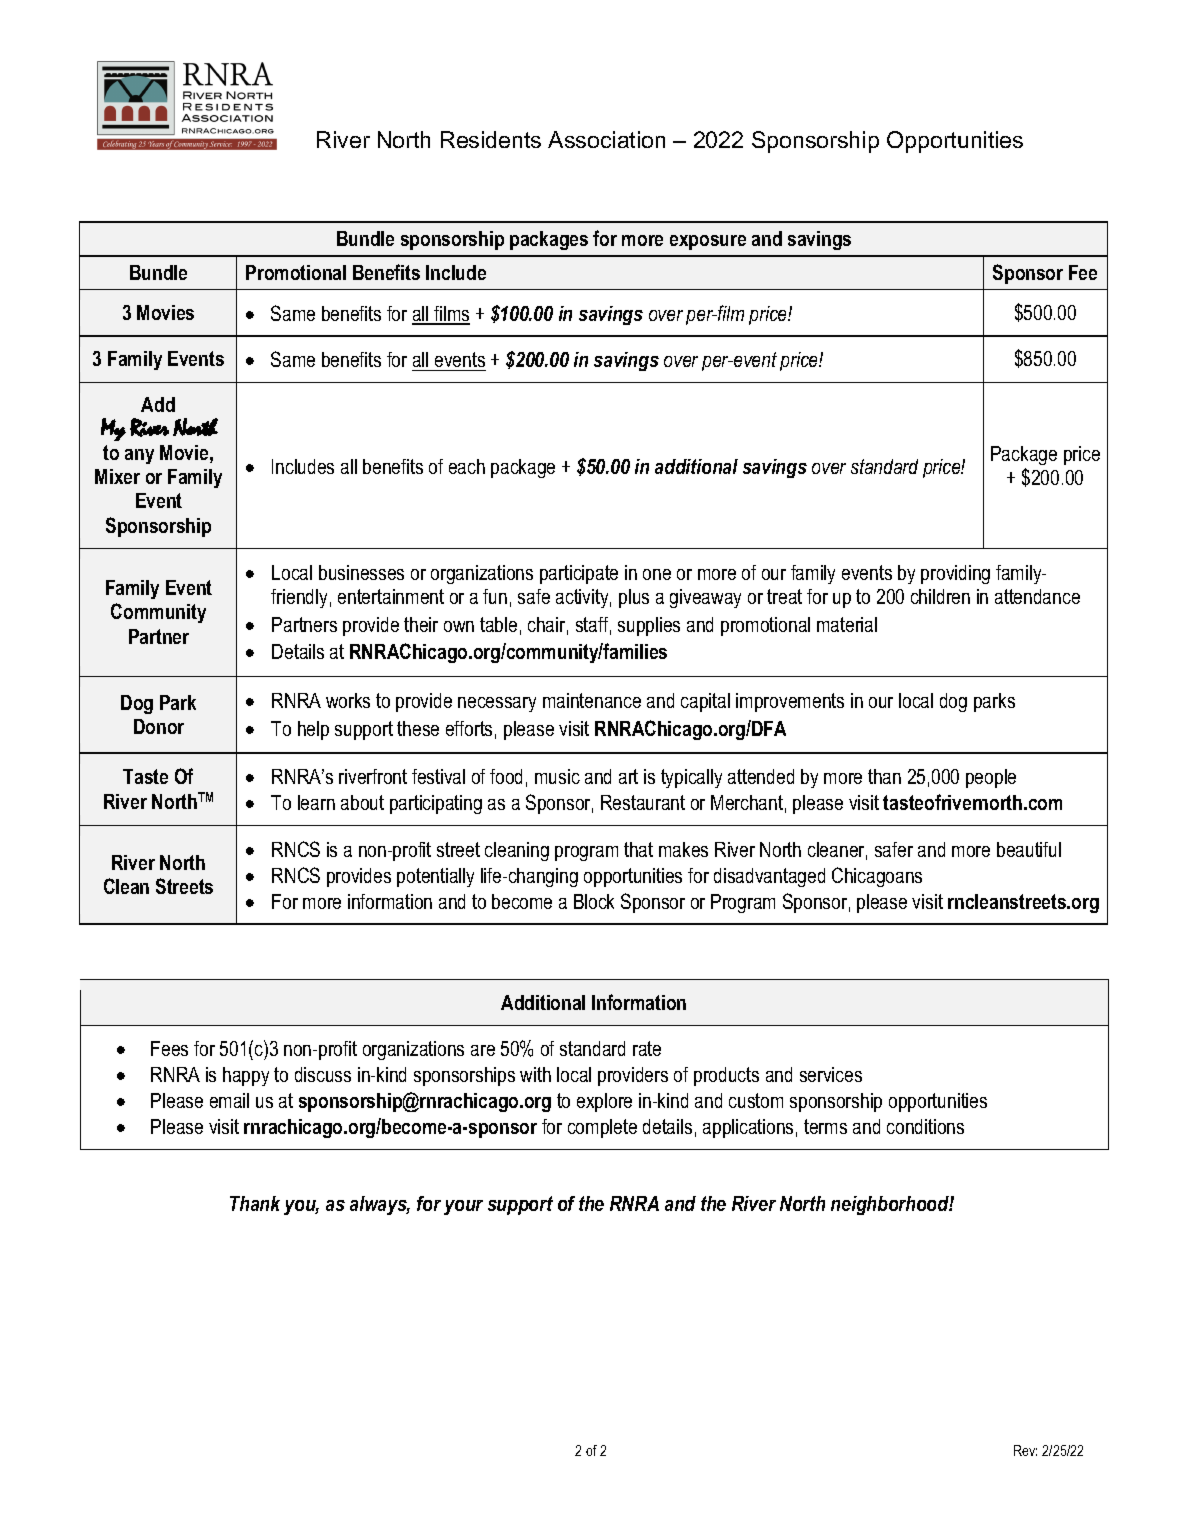 This document has width=1182, height=1529. What do you see at coordinates (940, 596) in the document?
I see `children` at bounding box center [940, 596].
